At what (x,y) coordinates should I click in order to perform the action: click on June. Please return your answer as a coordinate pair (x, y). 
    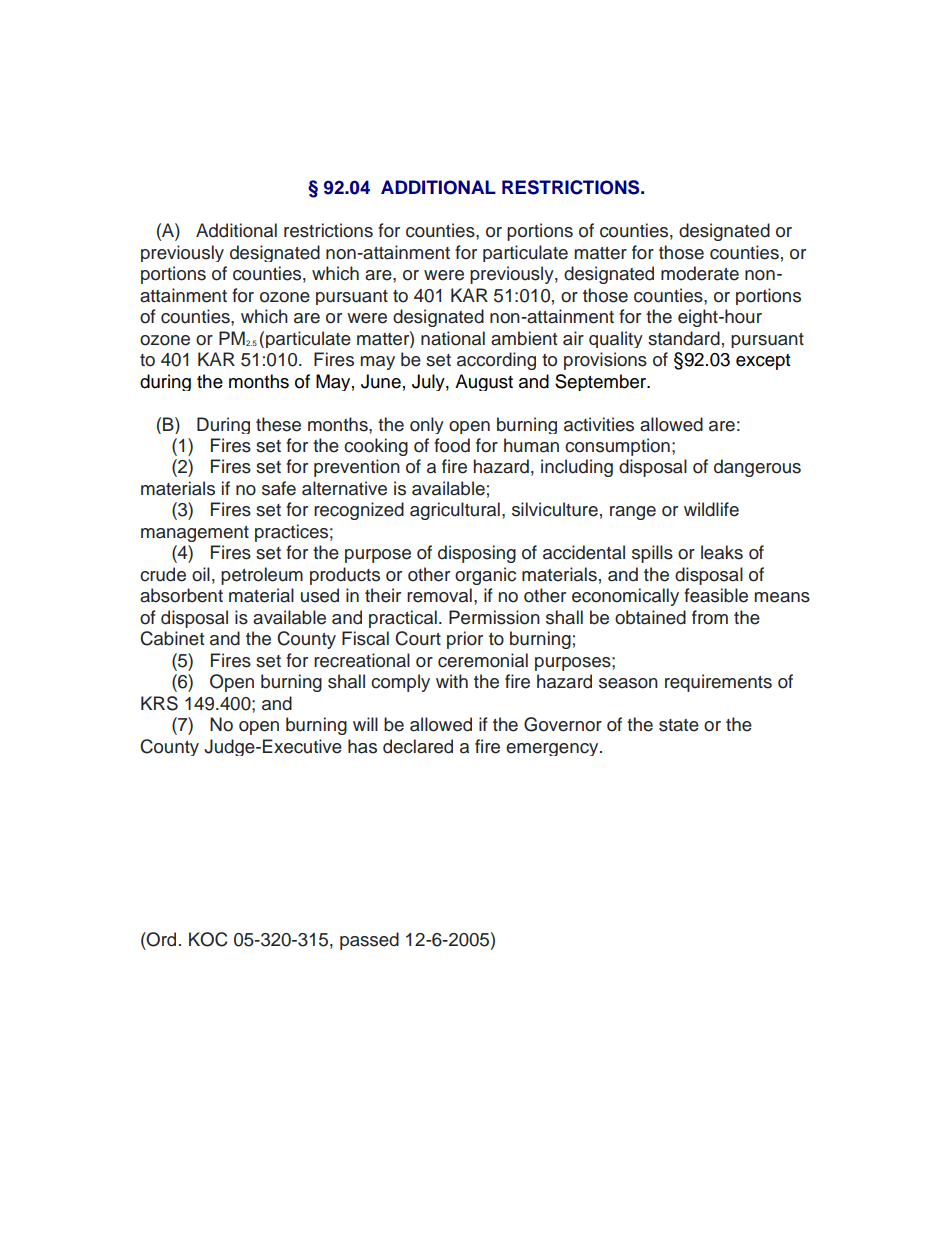
    Looking at the image, I should click on (381, 381).
